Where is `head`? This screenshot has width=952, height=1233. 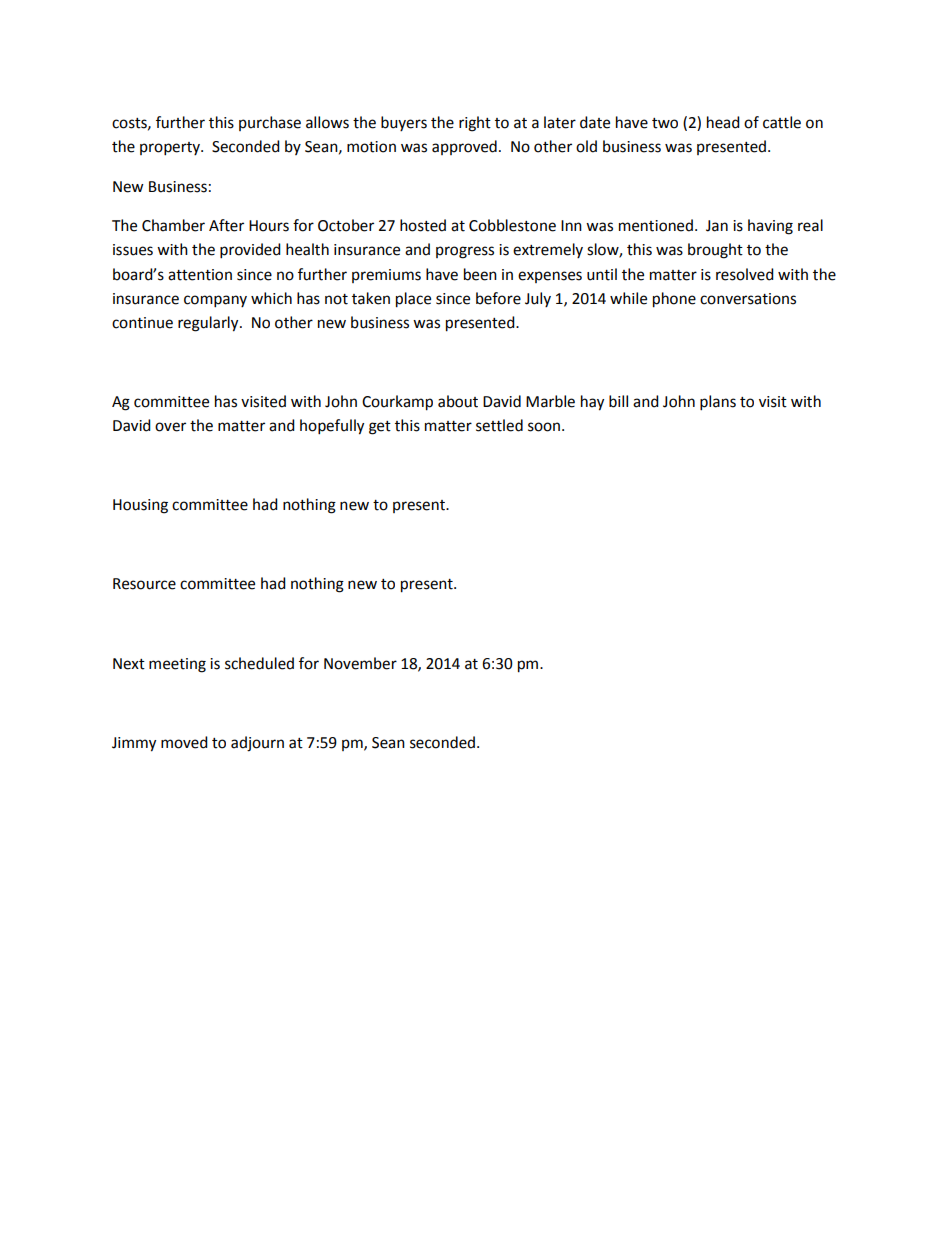 head is located at coordinates (723, 122).
